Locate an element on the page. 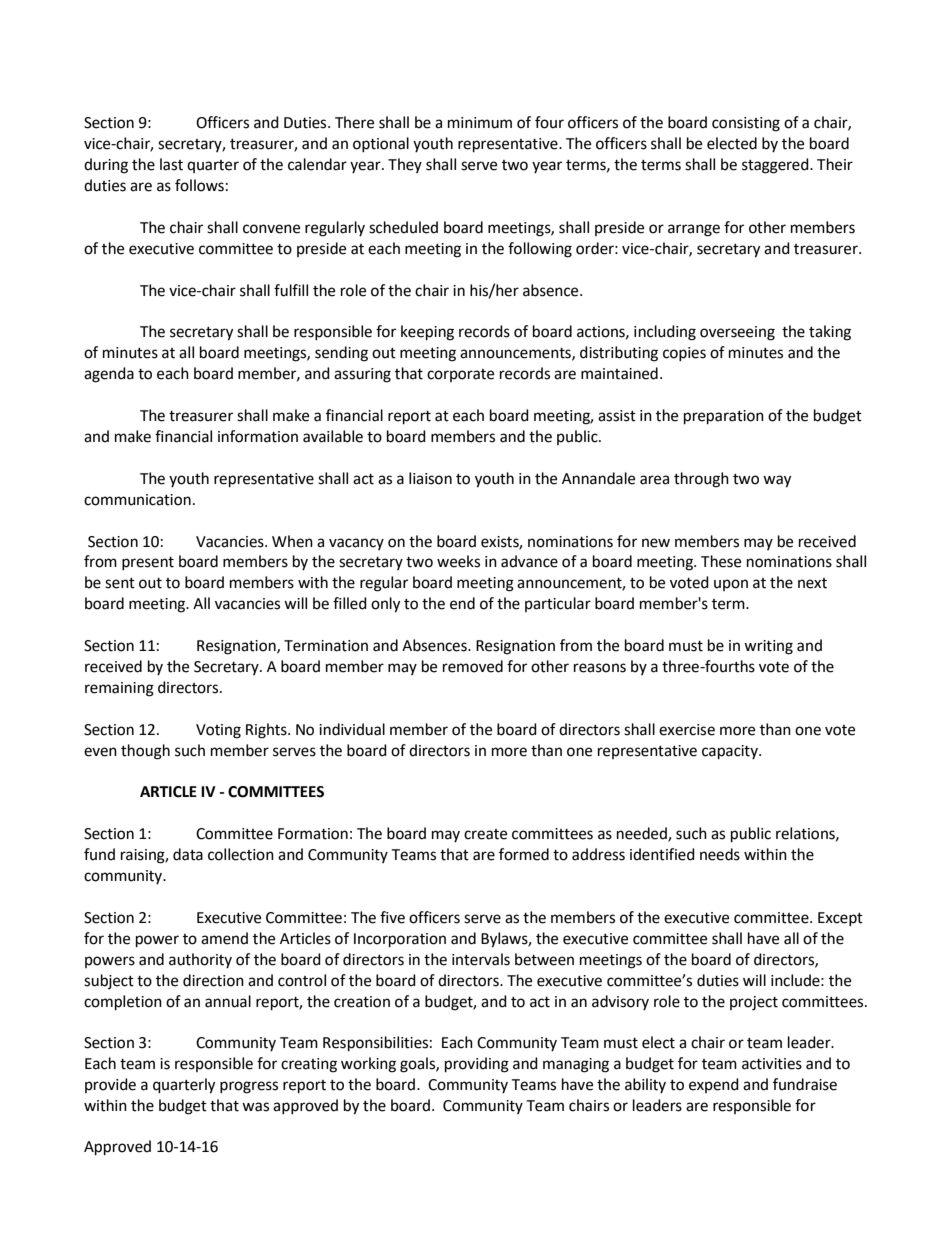 Image resolution: width=952 pixels, height=1233 pixels. upon is located at coordinates (731, 585).
